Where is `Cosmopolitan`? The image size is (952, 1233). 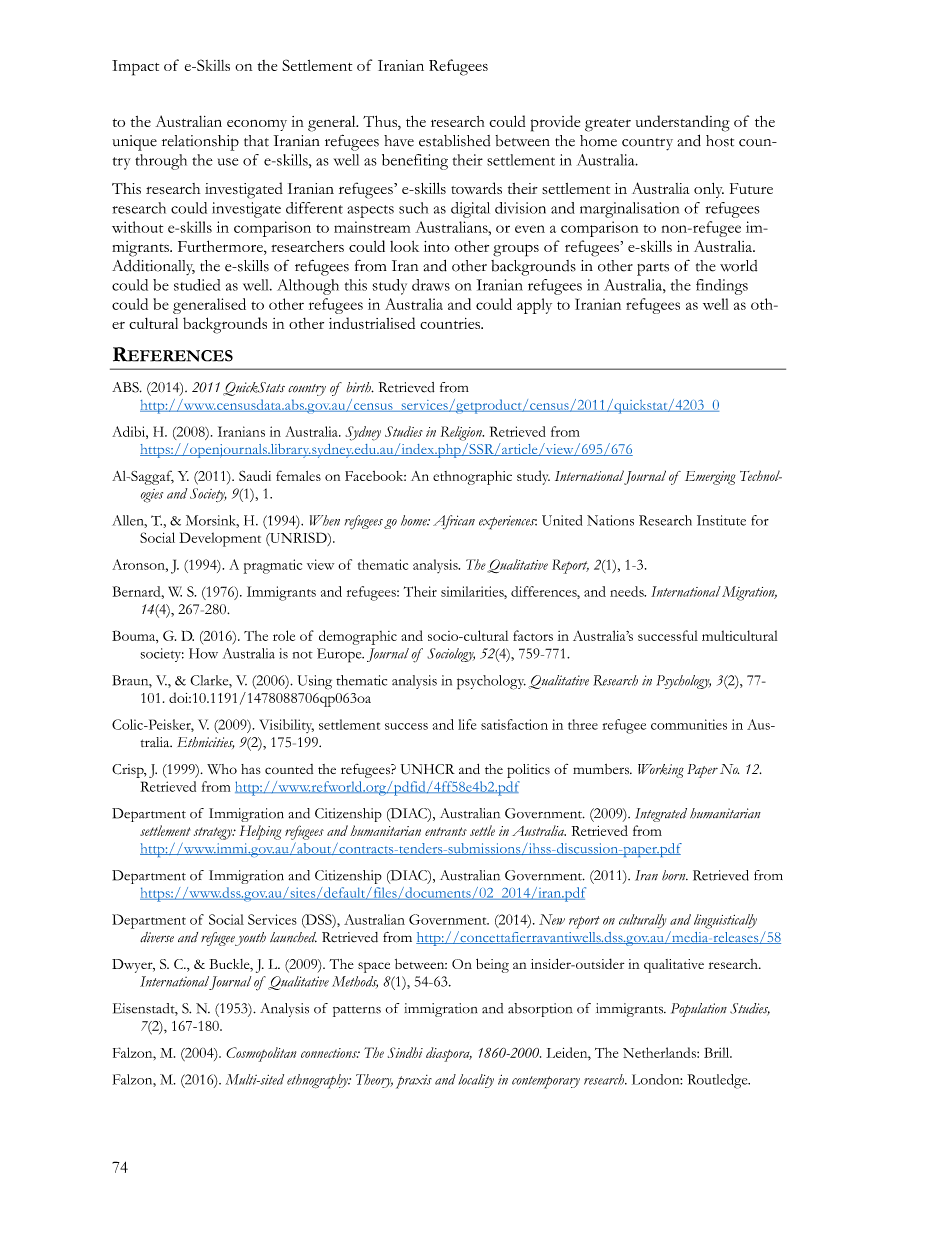
Cosmopolitan is located at coordinates (261, 1054).
